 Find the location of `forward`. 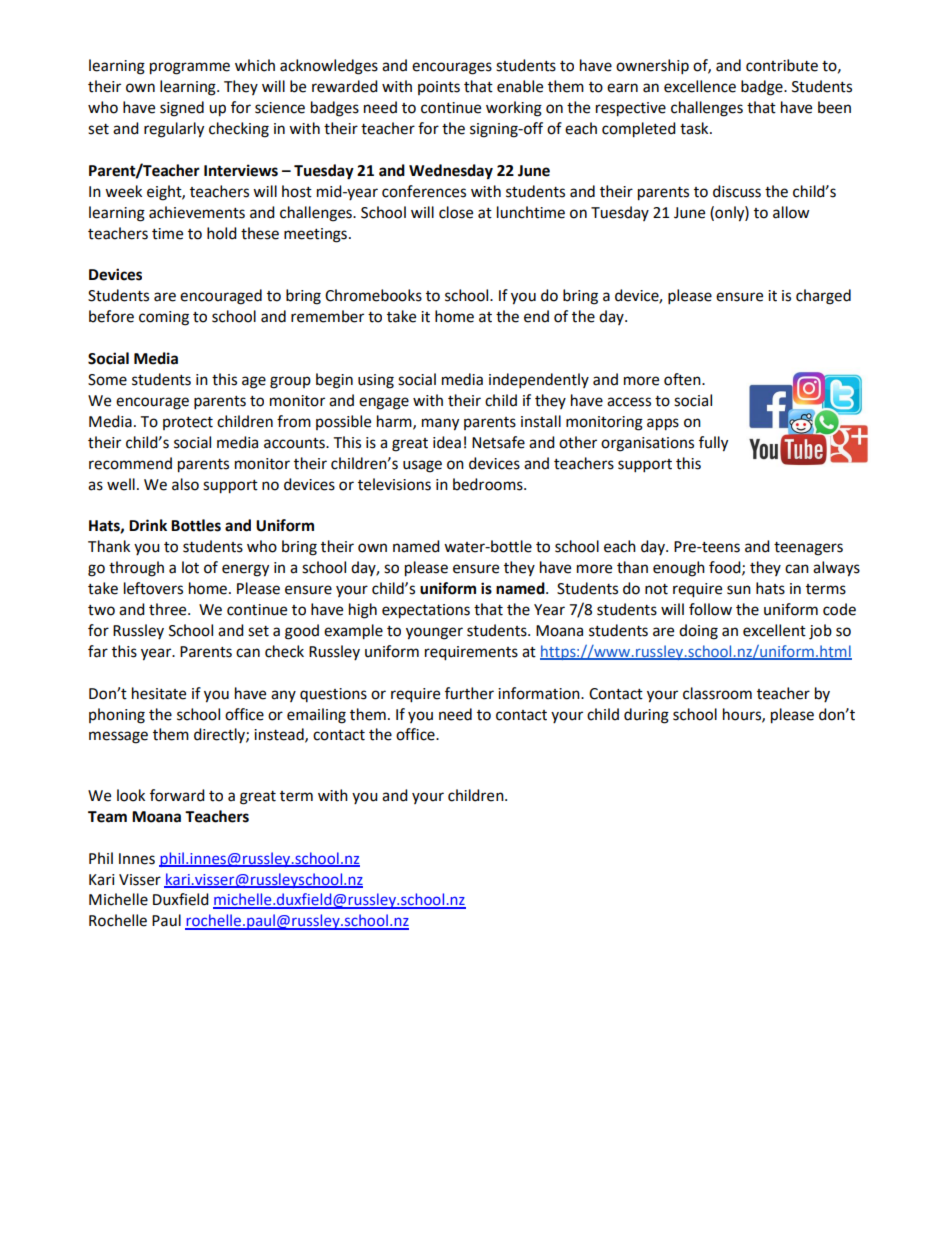

forward is located at coordinates (177, 795).
